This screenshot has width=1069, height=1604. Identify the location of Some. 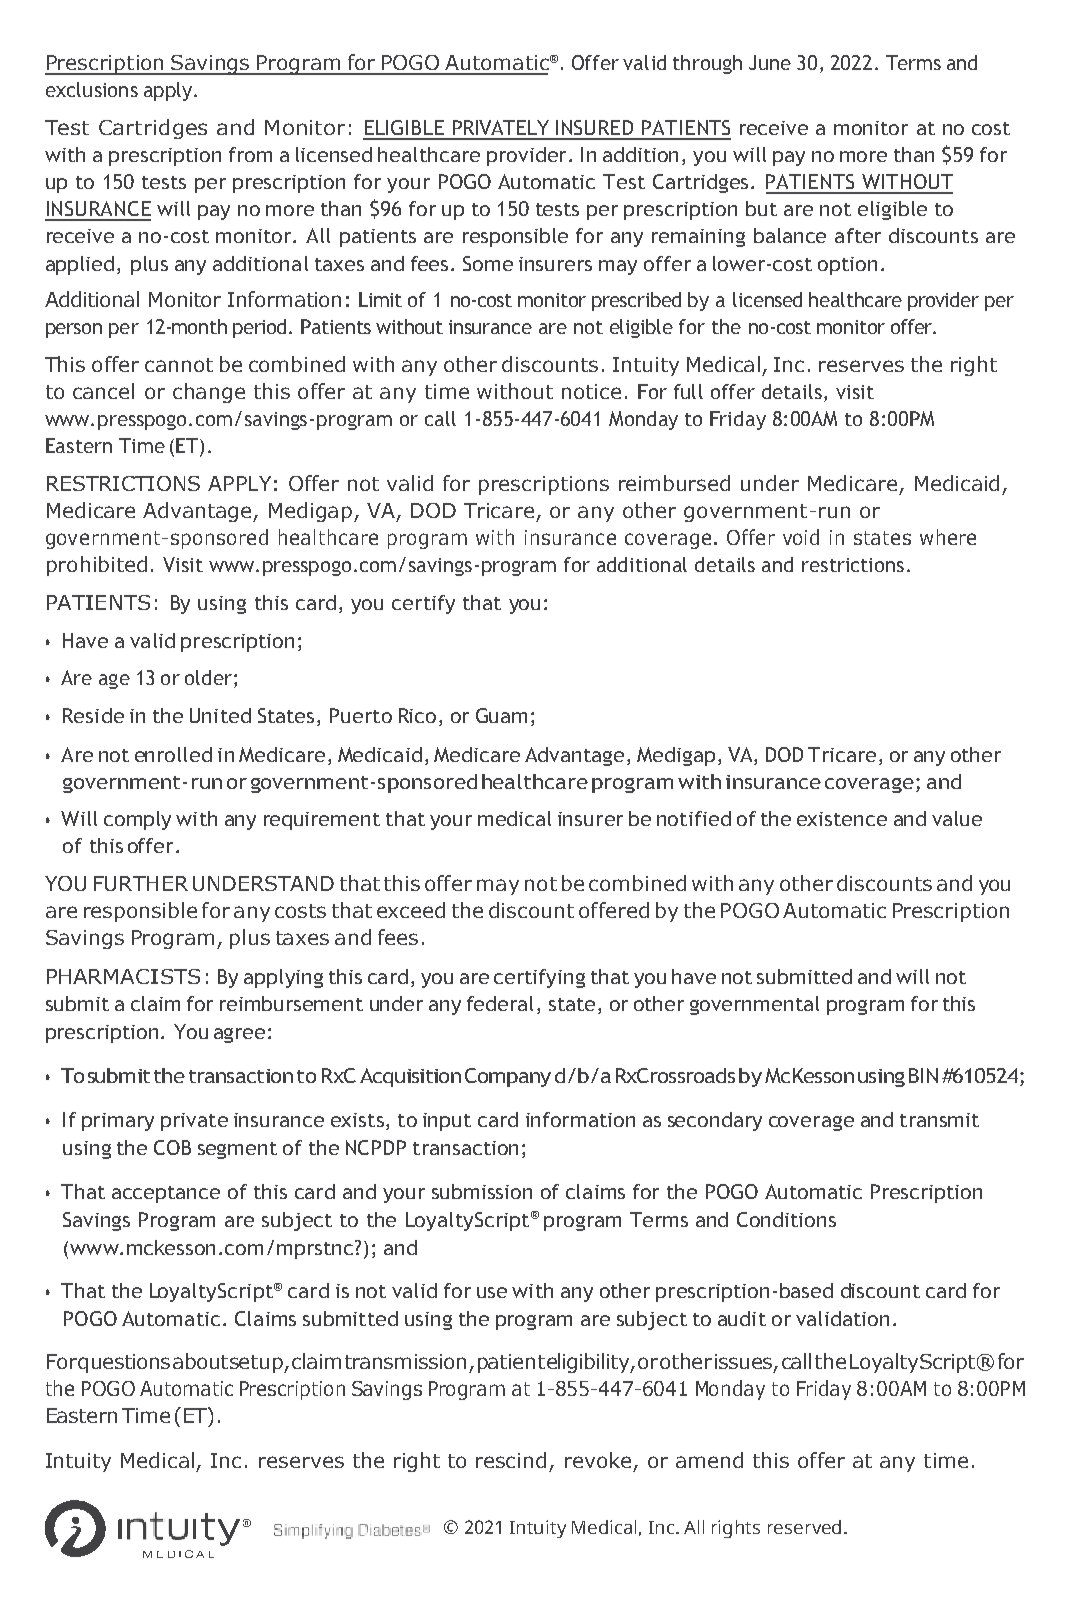
(488, 263).
